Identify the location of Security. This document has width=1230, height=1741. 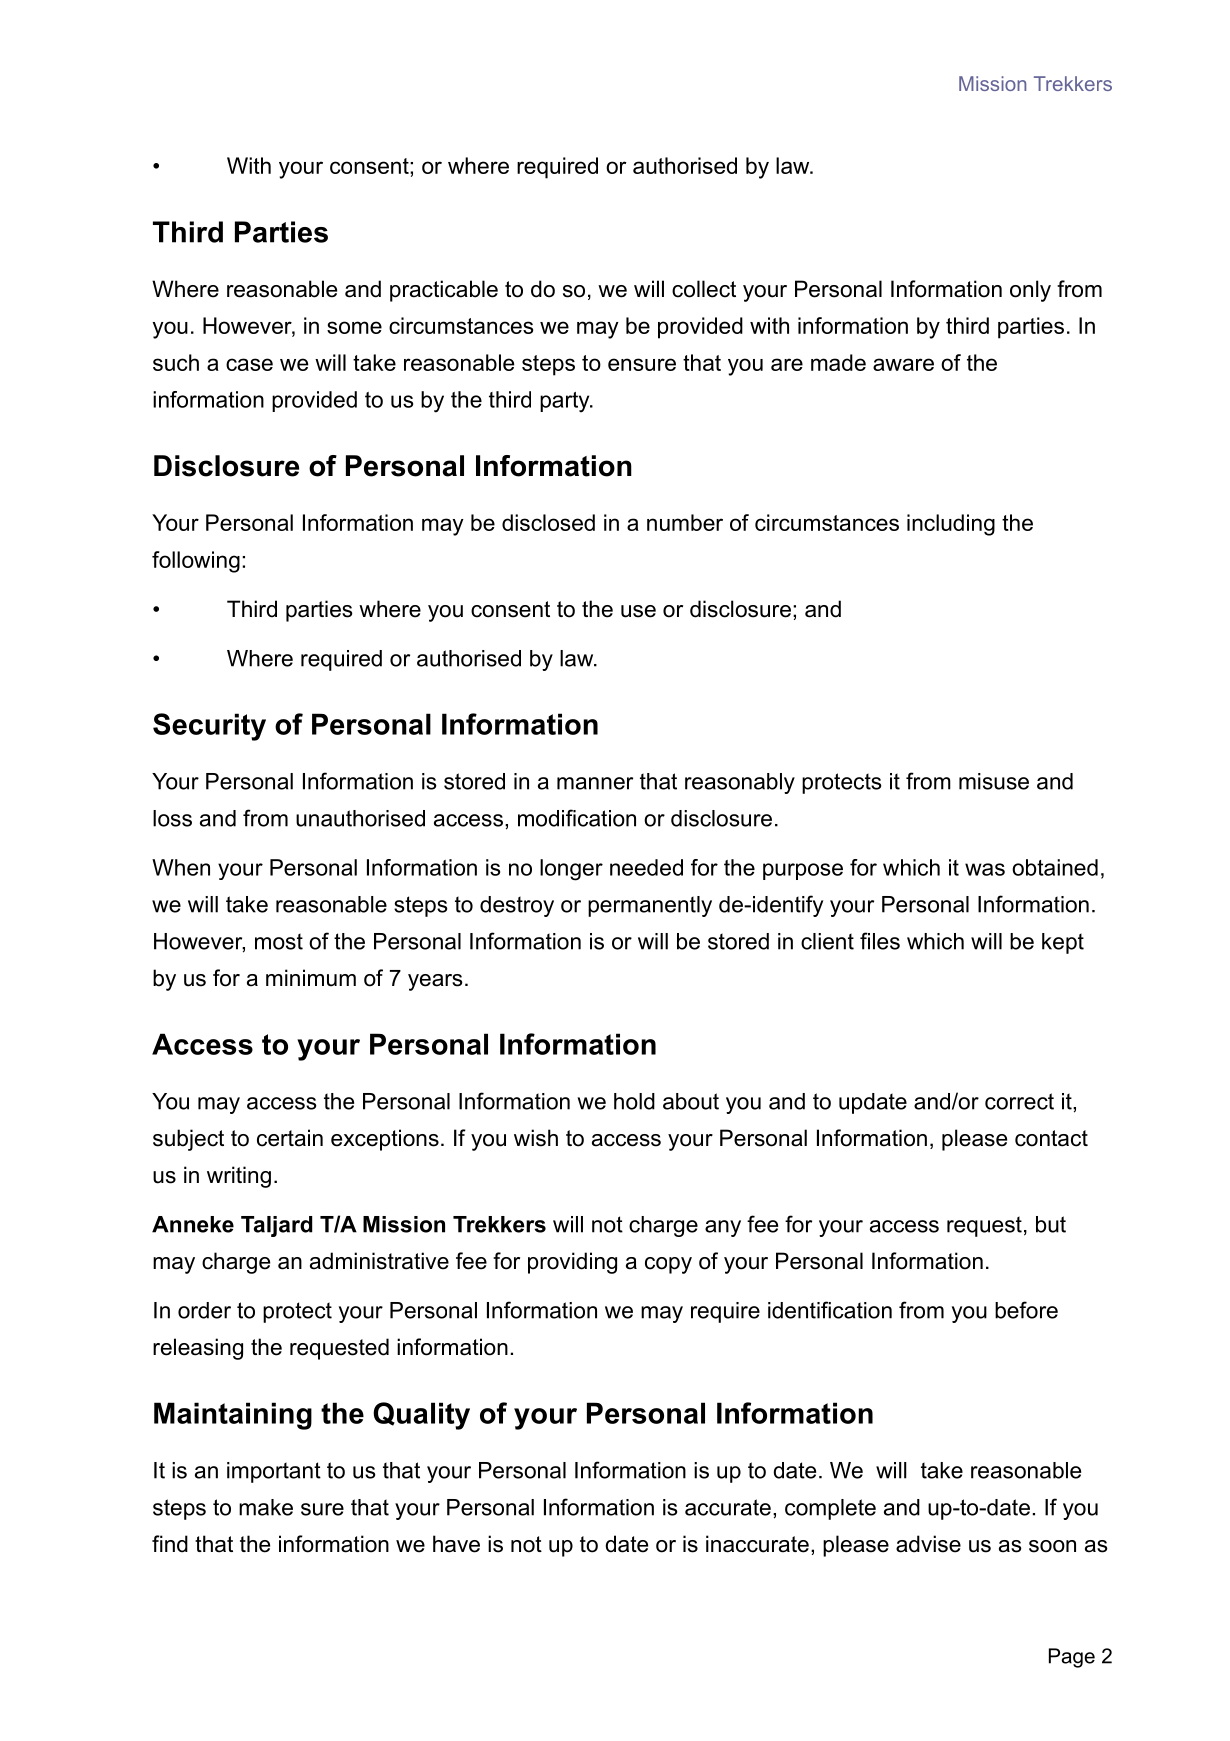
(209, 727).
